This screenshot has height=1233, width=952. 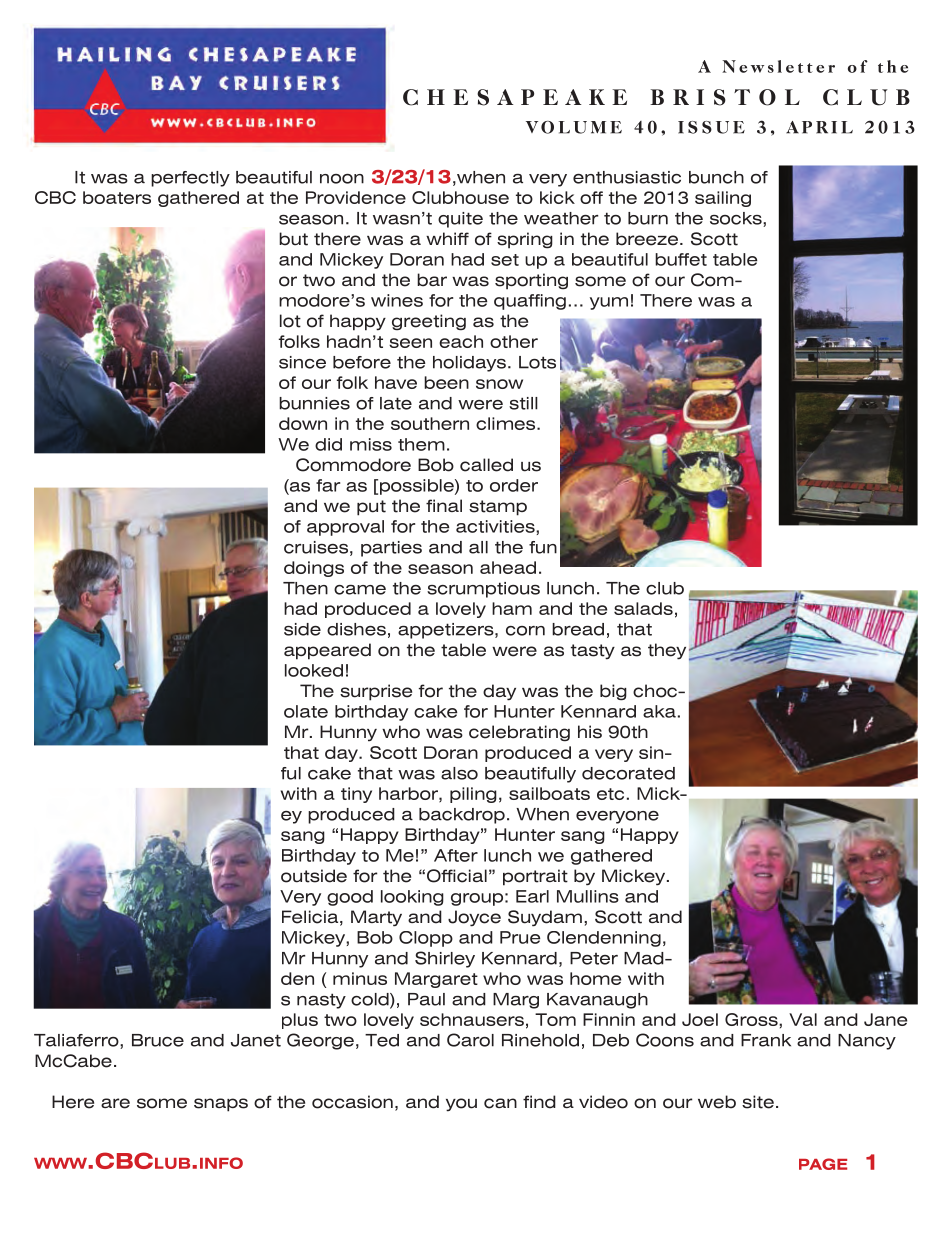 What do you see at coordinates (356, 795) in the screenshot?
I see `tiny` at bounding box center [356, 795].
